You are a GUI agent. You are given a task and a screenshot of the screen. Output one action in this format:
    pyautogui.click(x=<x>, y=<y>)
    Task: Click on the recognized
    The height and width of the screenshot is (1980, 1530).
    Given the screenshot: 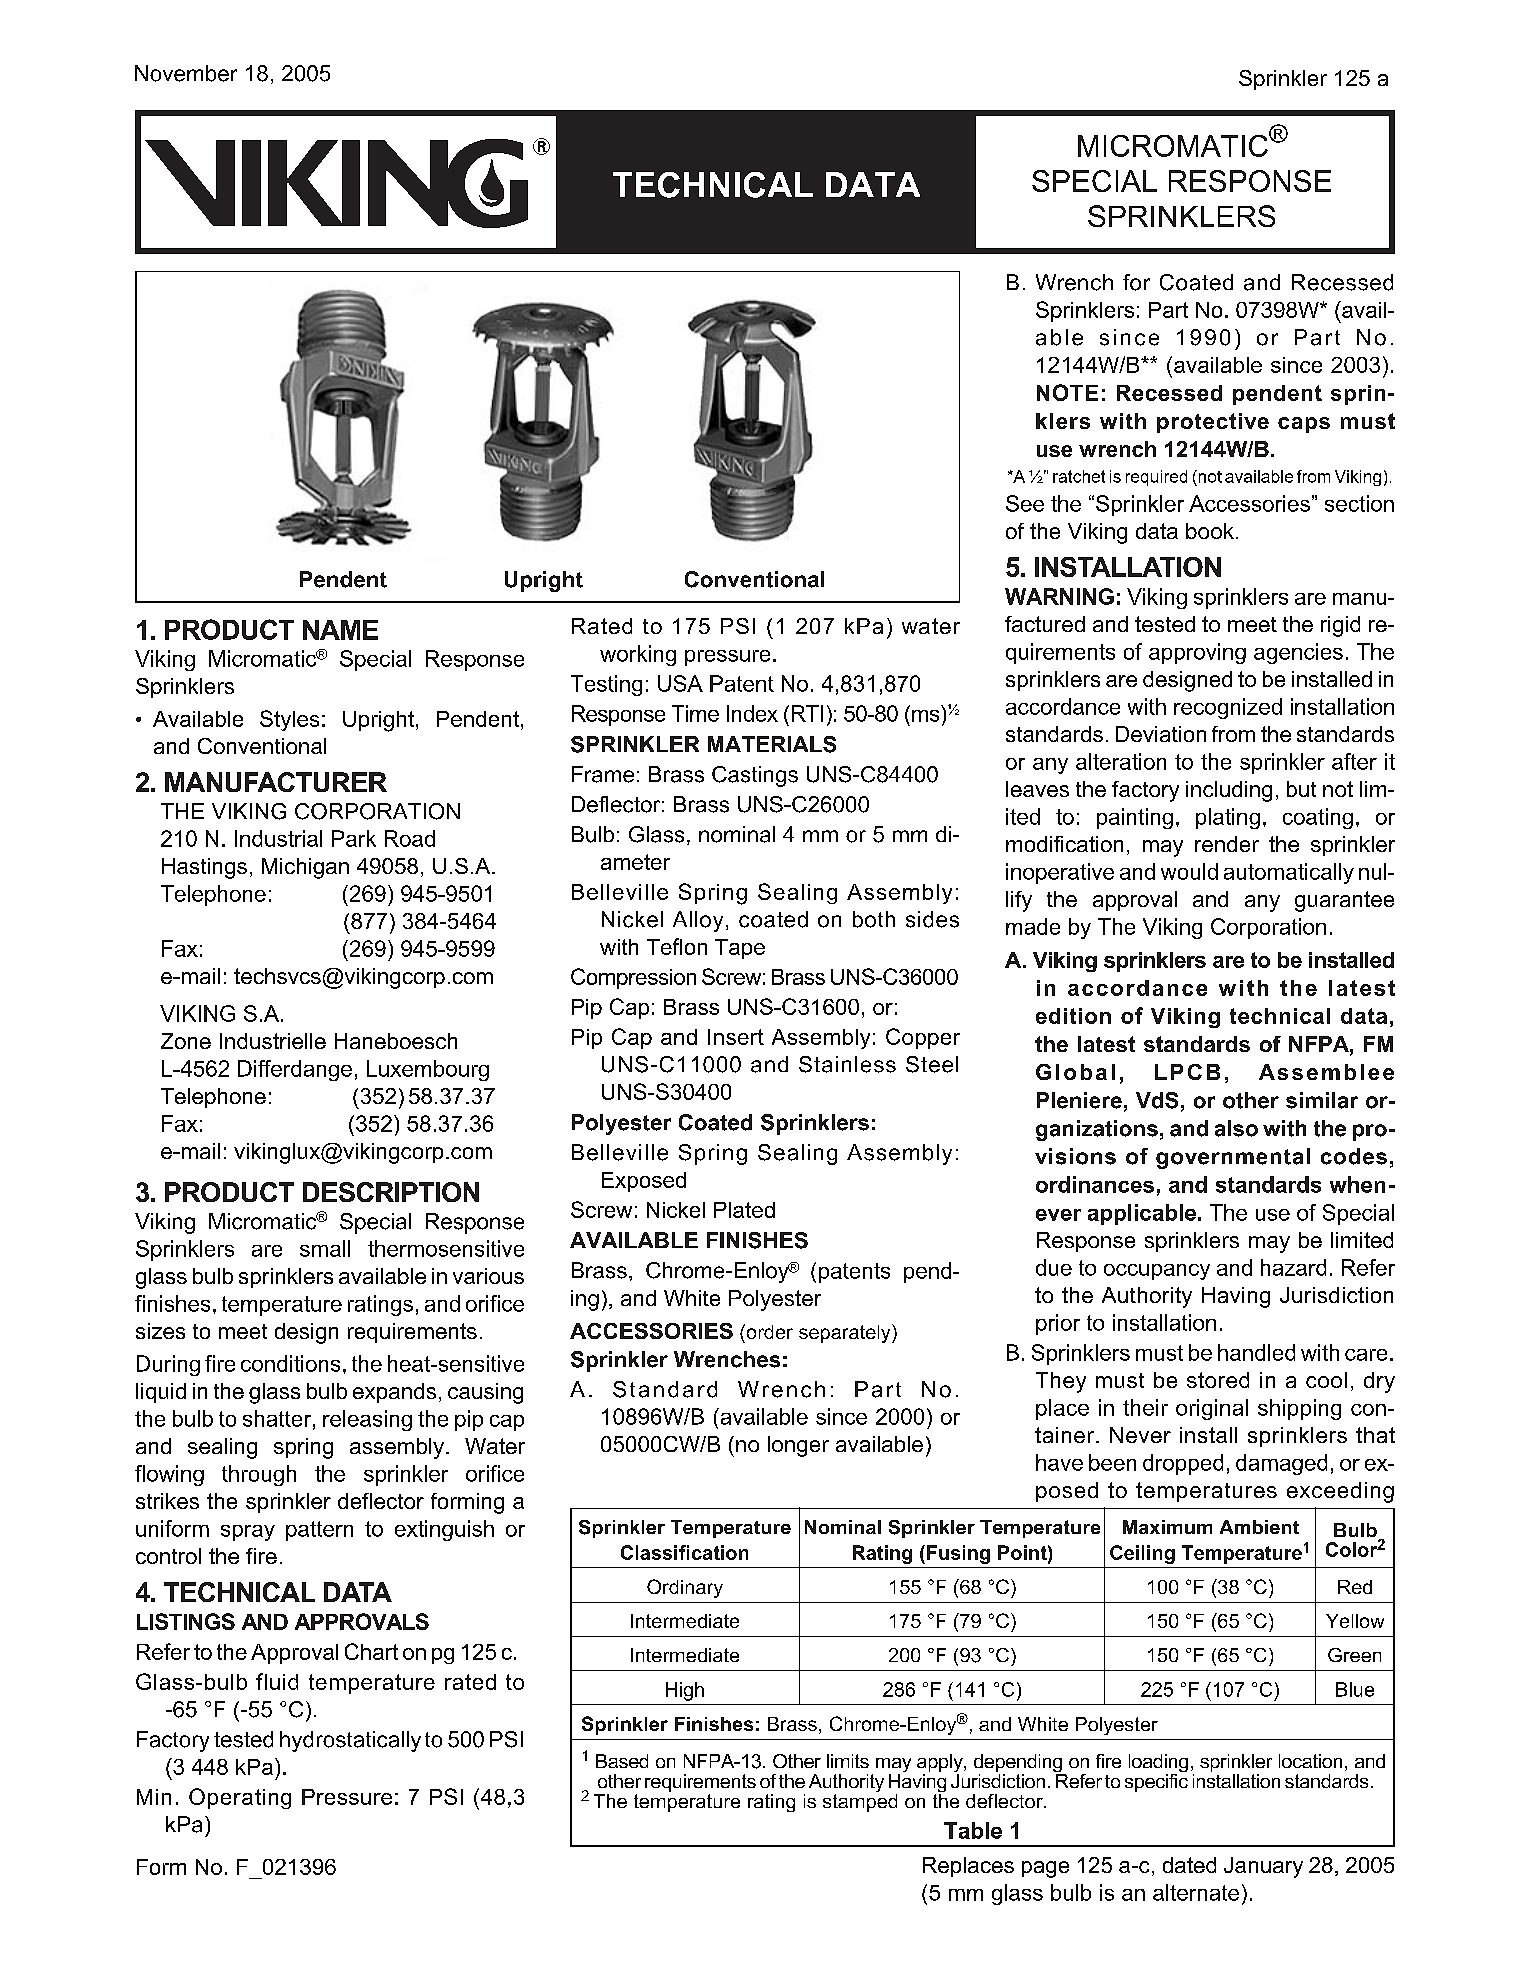 What is the action you would take?
    pyautogui.click(x=1228, y=708)
